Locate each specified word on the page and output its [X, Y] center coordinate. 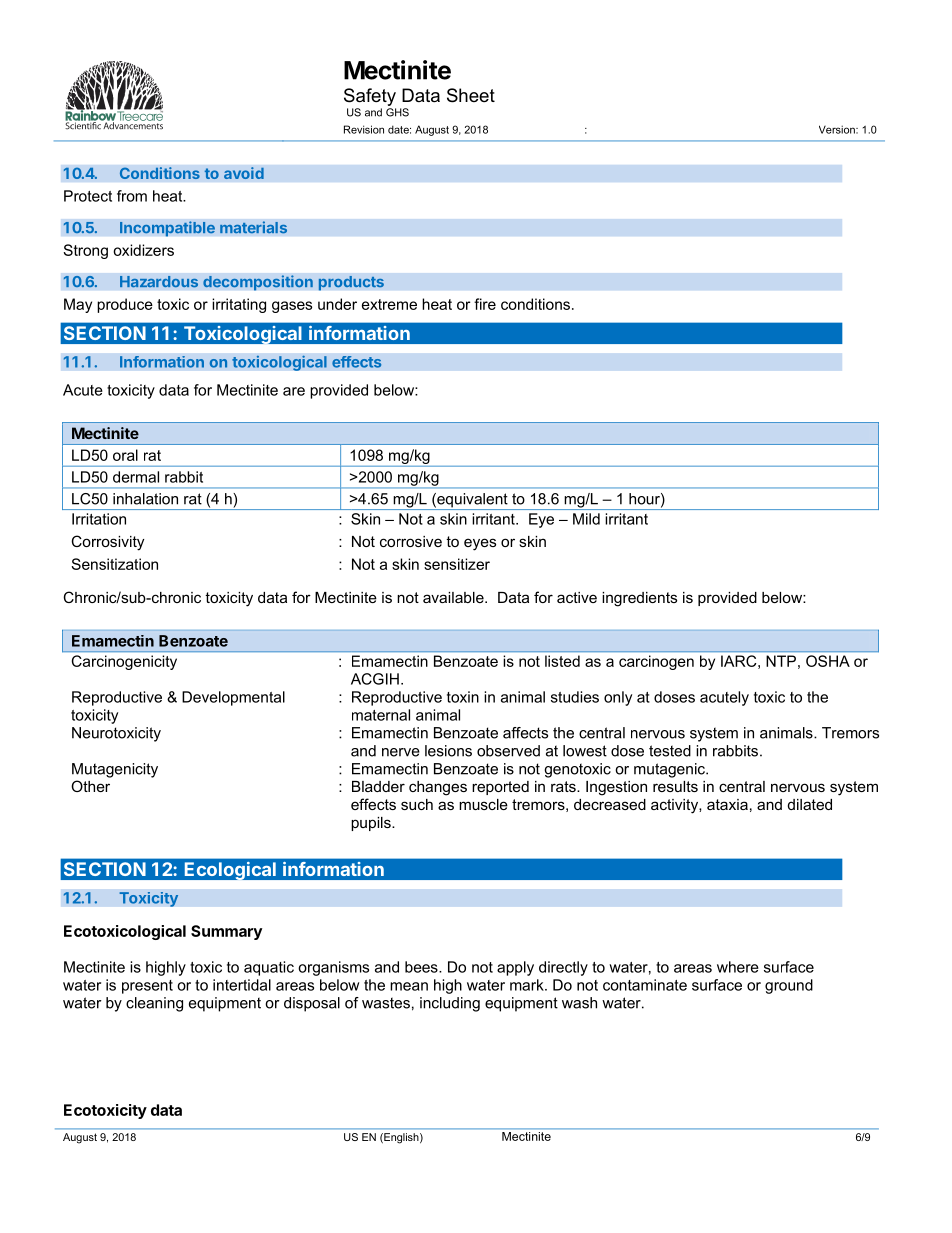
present [147, 987]
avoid [244, 173]
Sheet [471, 95]
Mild [586, 519]
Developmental [233, 698]
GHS [397, 112]
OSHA [828, 661]
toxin [463, 697]
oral [125, 455]
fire [485, 304]
